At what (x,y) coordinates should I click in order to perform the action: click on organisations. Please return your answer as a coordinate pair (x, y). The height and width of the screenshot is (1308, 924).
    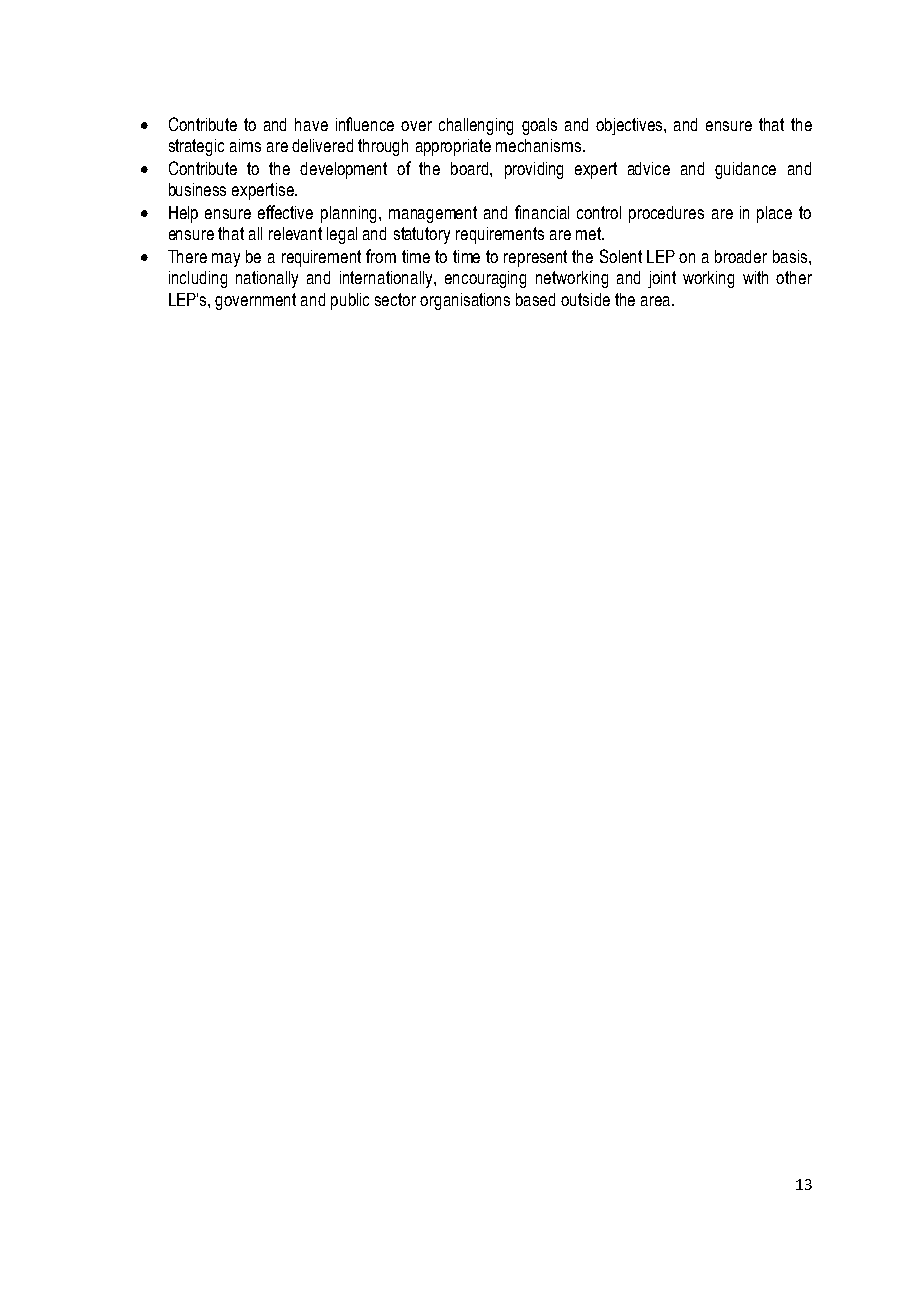
    Looking at the image, I should click on (465, 301).
